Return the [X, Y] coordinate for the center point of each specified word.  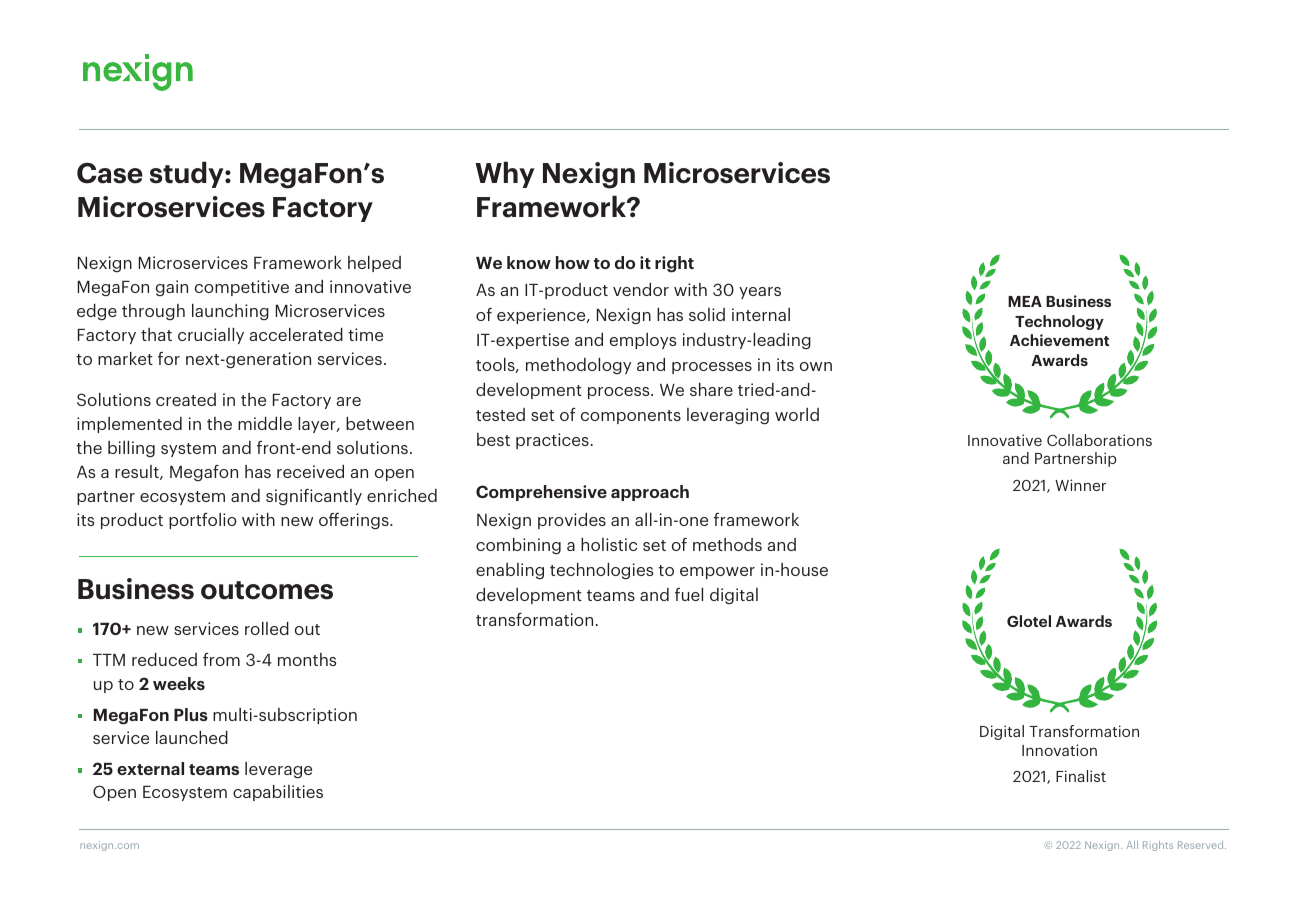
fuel [689, 594]
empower [717, 573]
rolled [267, 628]
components [631, 417]
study [188, 174]
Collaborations [1099, 440]
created [186, 399]
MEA [1025, 301]
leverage [278, 770]
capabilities [278, 793]
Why [504, 174]
